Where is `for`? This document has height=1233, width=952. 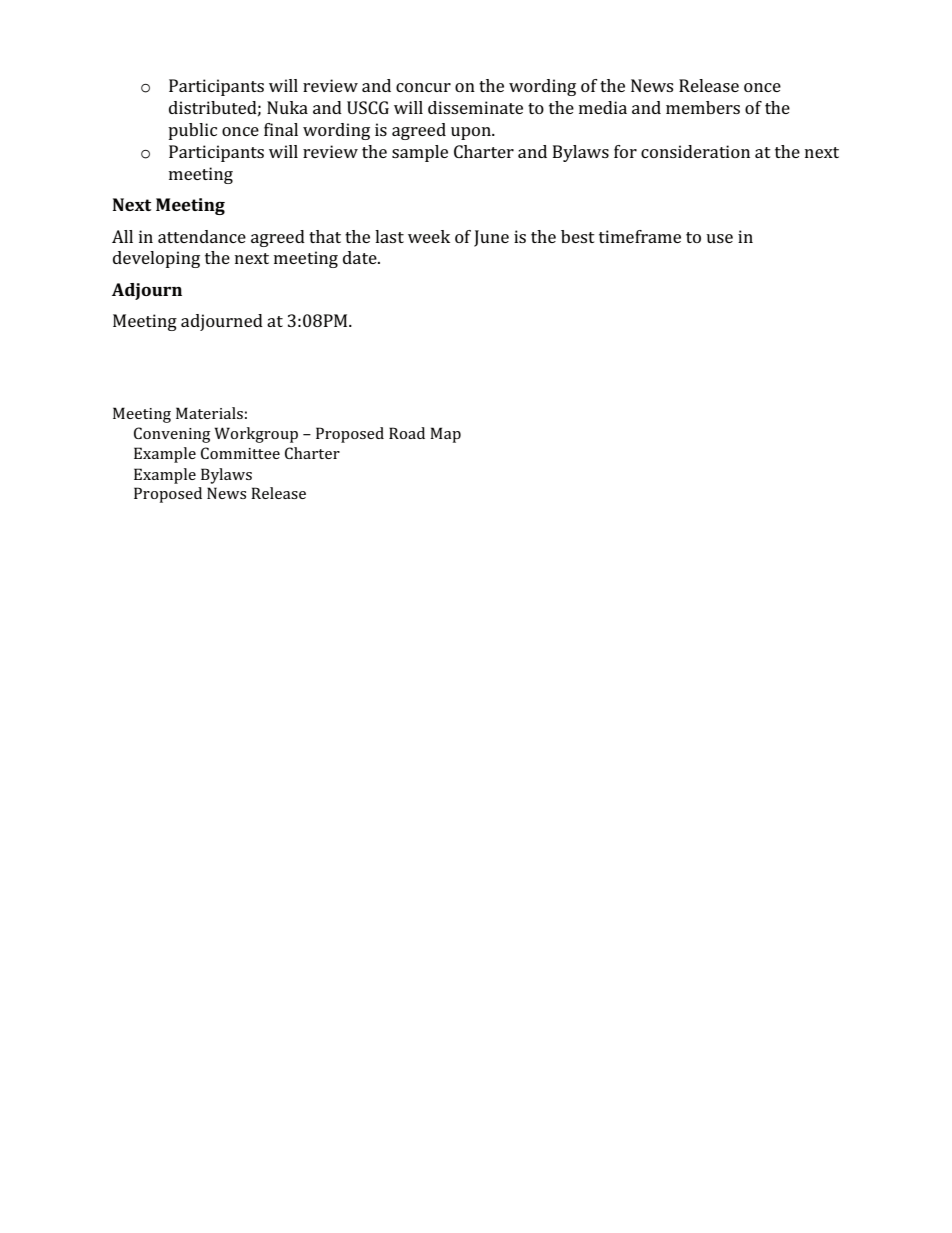 for is located at coordinates (625, 151).
